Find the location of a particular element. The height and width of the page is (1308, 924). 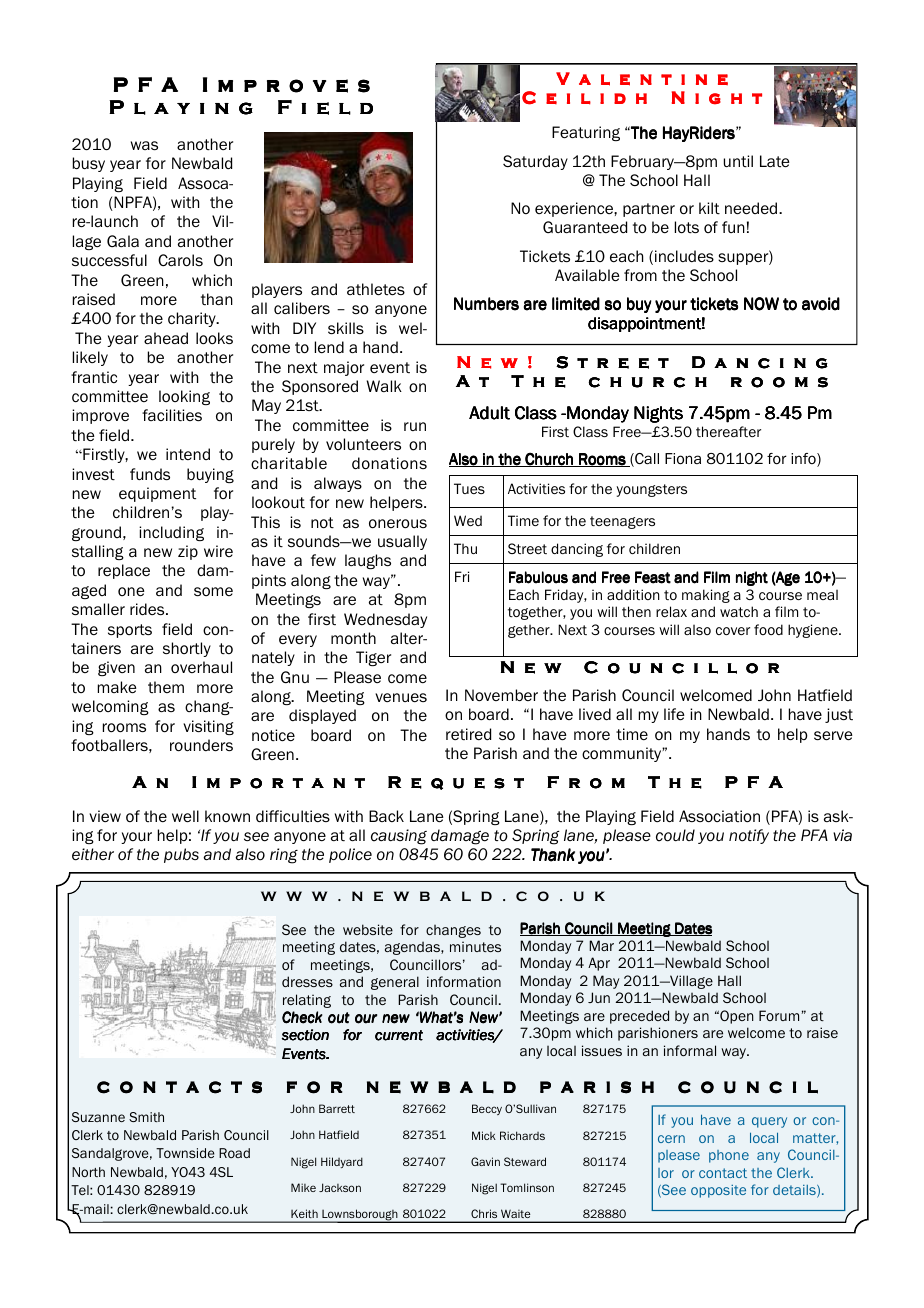

was is located at coordinates (144, 145).
